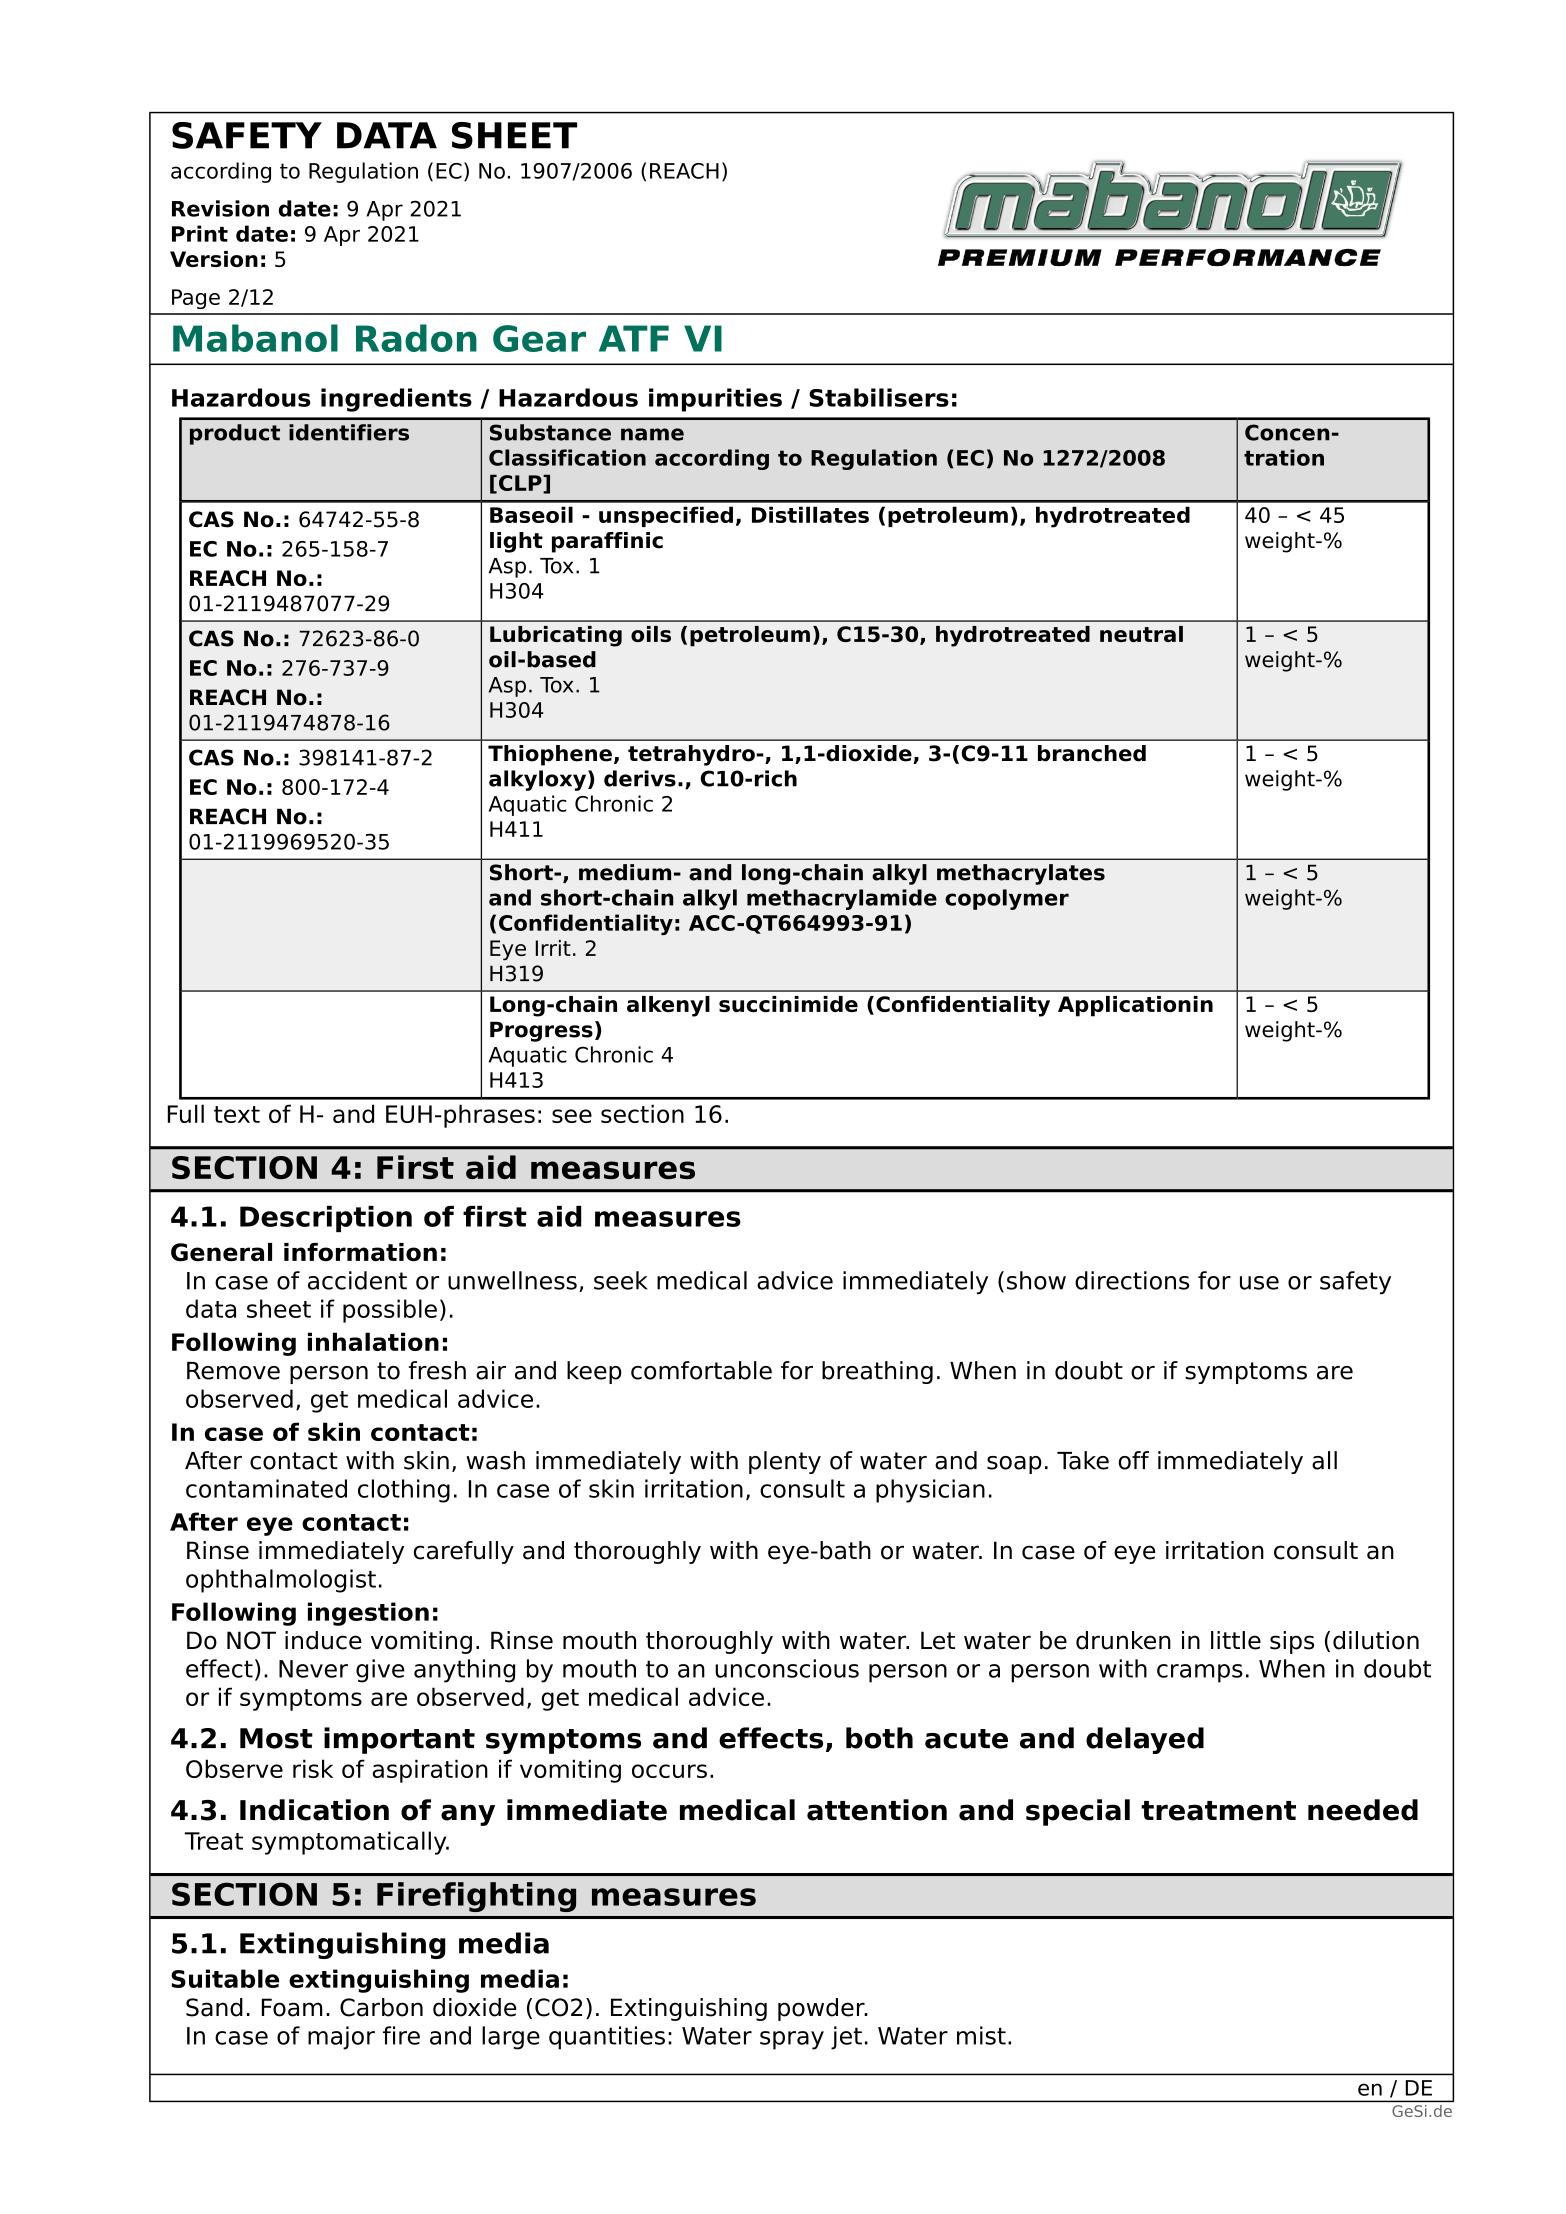 This document has height=2214, width=1566. I want to click on Version, so click(214, 259).
